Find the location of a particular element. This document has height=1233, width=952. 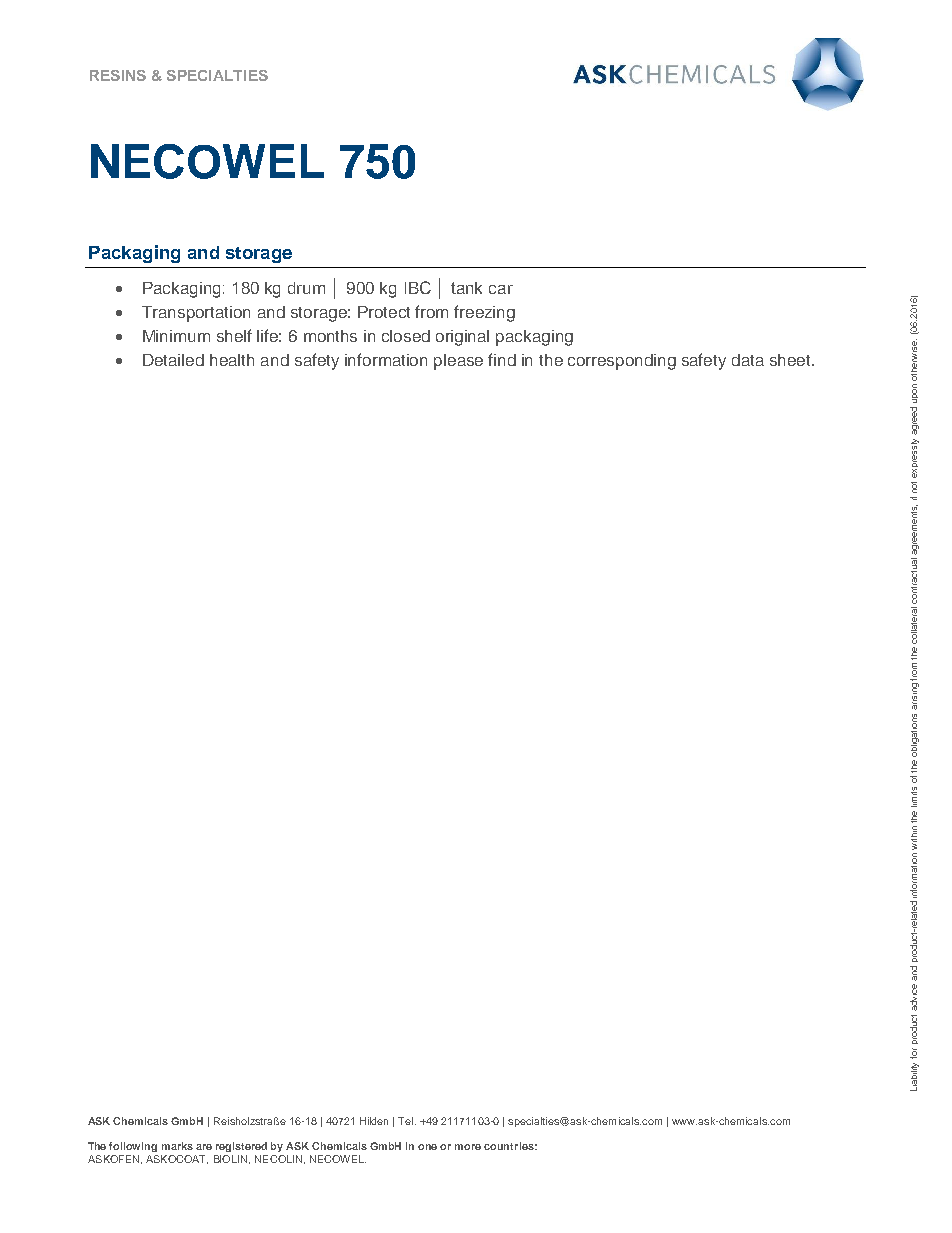

car is located at coordinates (501, 289).
